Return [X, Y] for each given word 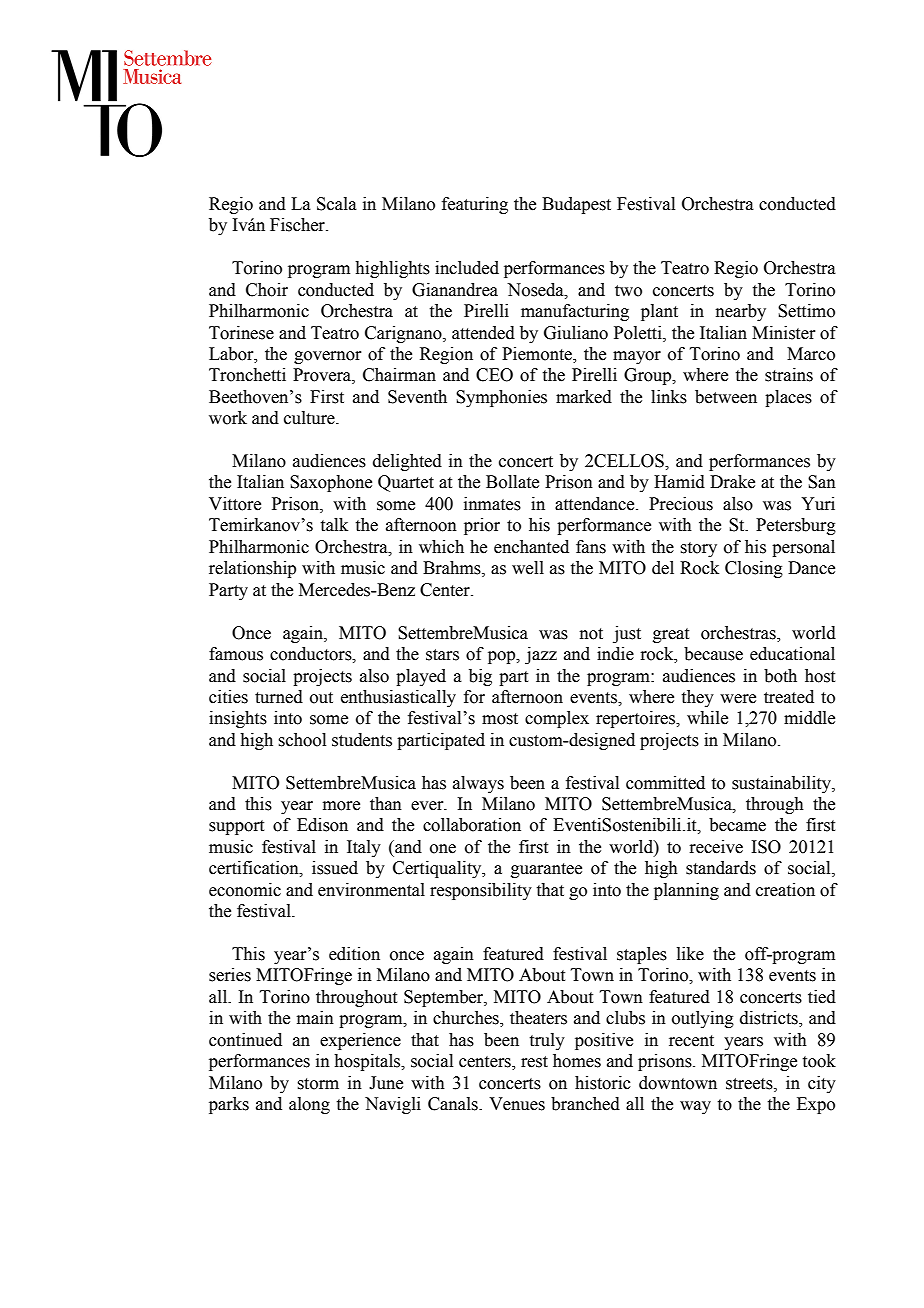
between [726, 397]
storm [318, 1084]
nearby [741, 312]
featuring [475, 205]
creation [785, 890]
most [500, 719]
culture [310, 418]
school [302, 740]
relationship [252, 569]
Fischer [298, 225]
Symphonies [501, 398]
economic [245, 890]
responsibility [481, 891]
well [528, 568]
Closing [754, 569]
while [707, 718]
